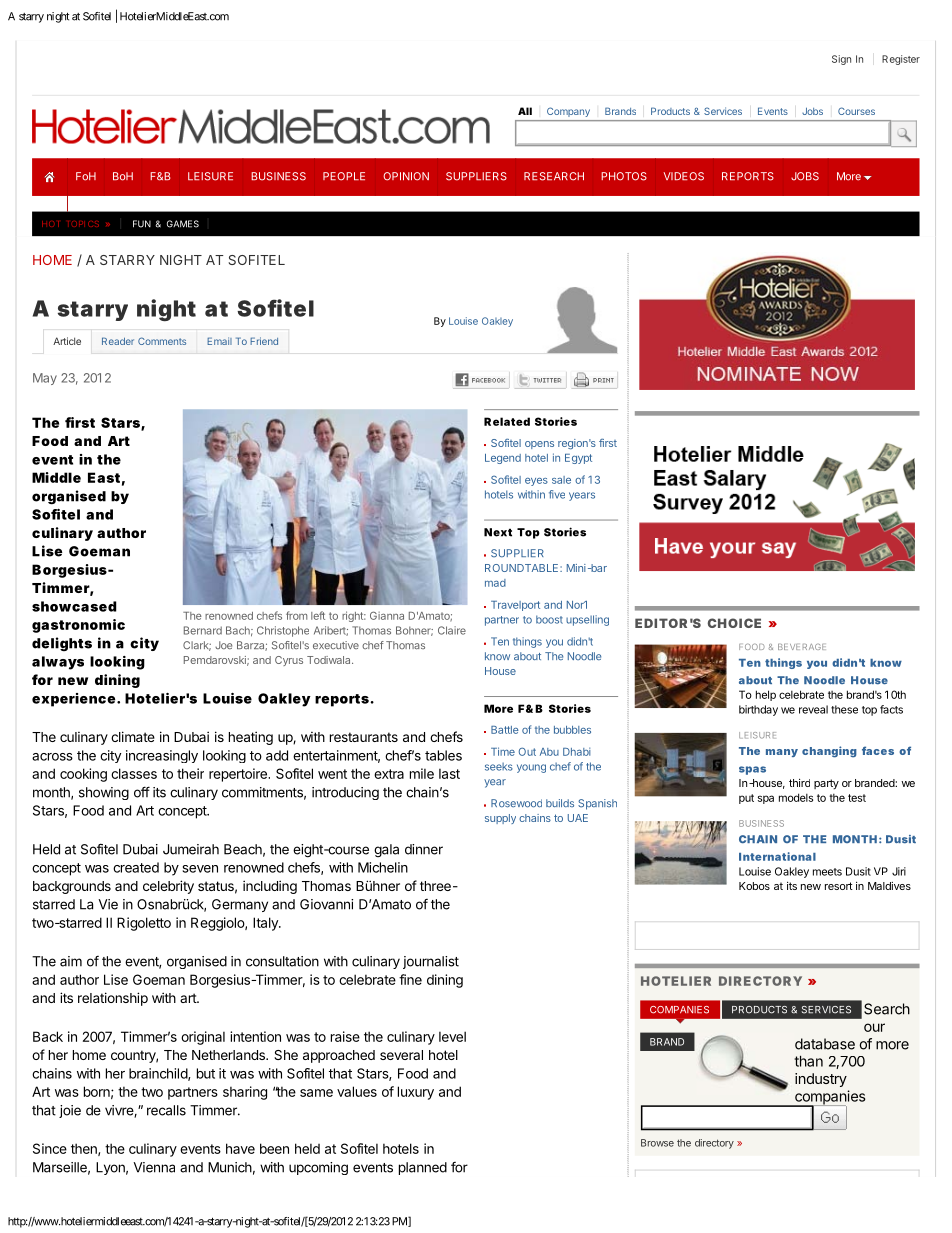  Describe the element at coordinates (503, 459) in the page. I see `Legend` at that location.
